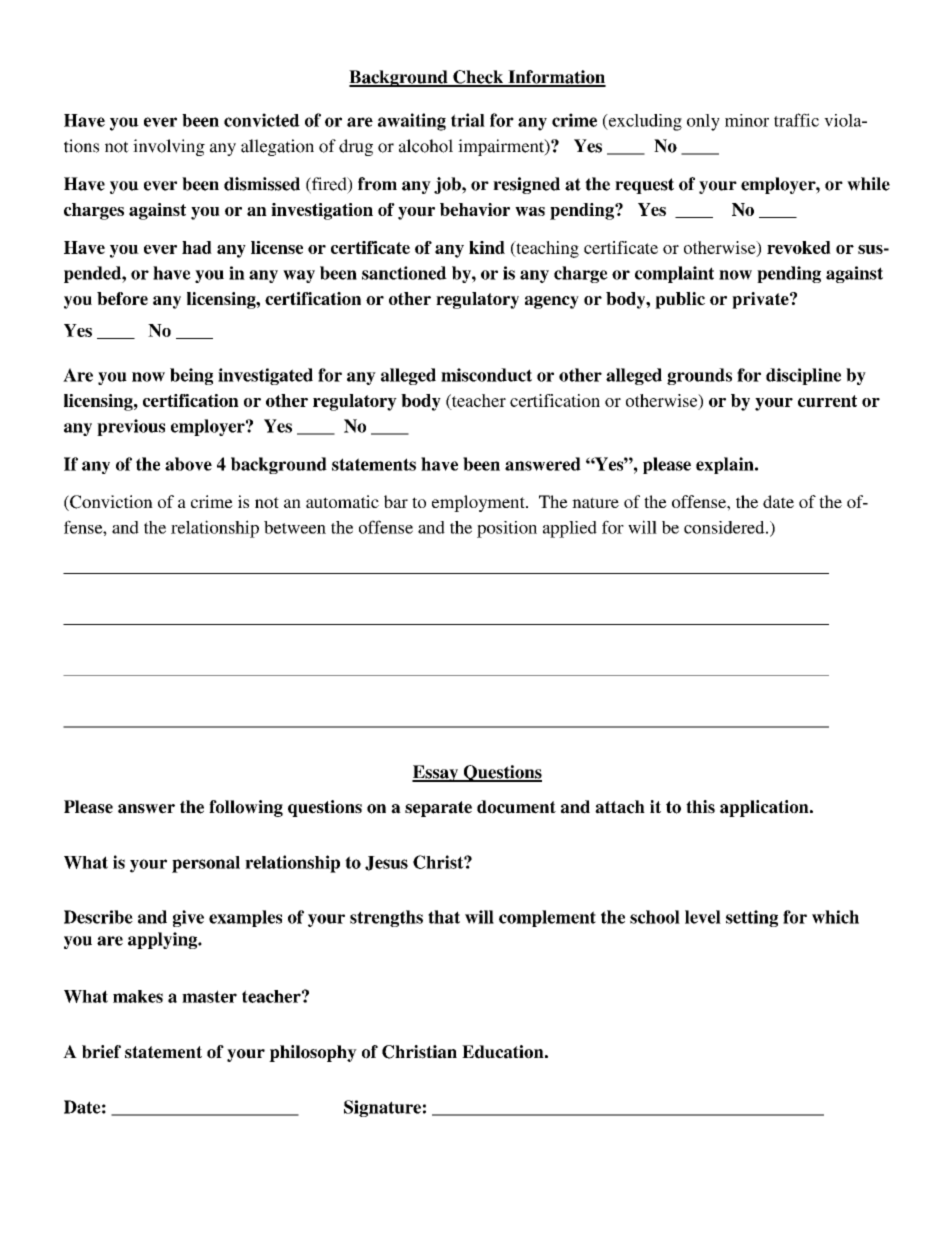 The image size is (952, 1233). I want to click on application, so click(765, 808).
